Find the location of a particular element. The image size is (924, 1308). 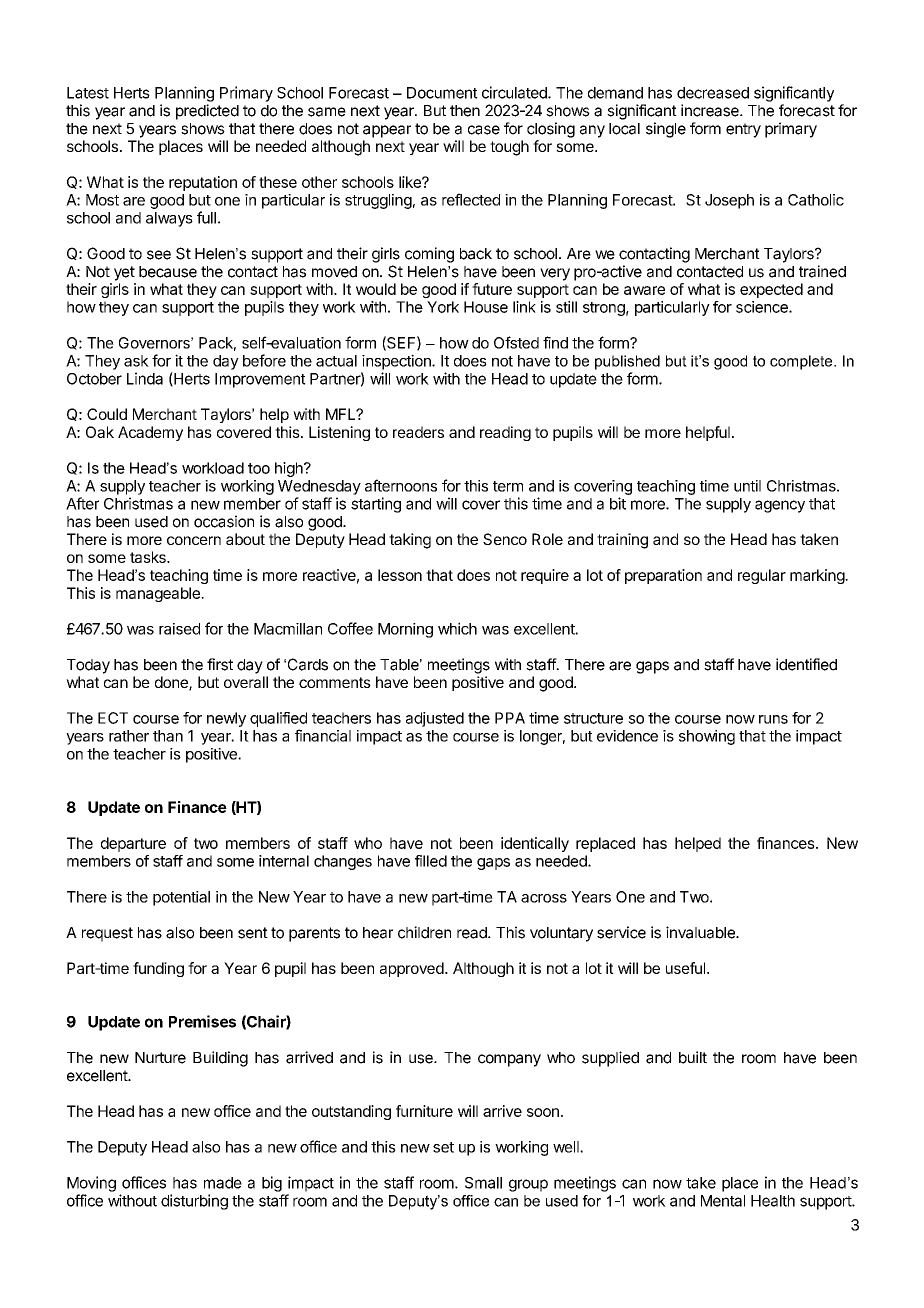

which is located at coordinates (457, 628).
